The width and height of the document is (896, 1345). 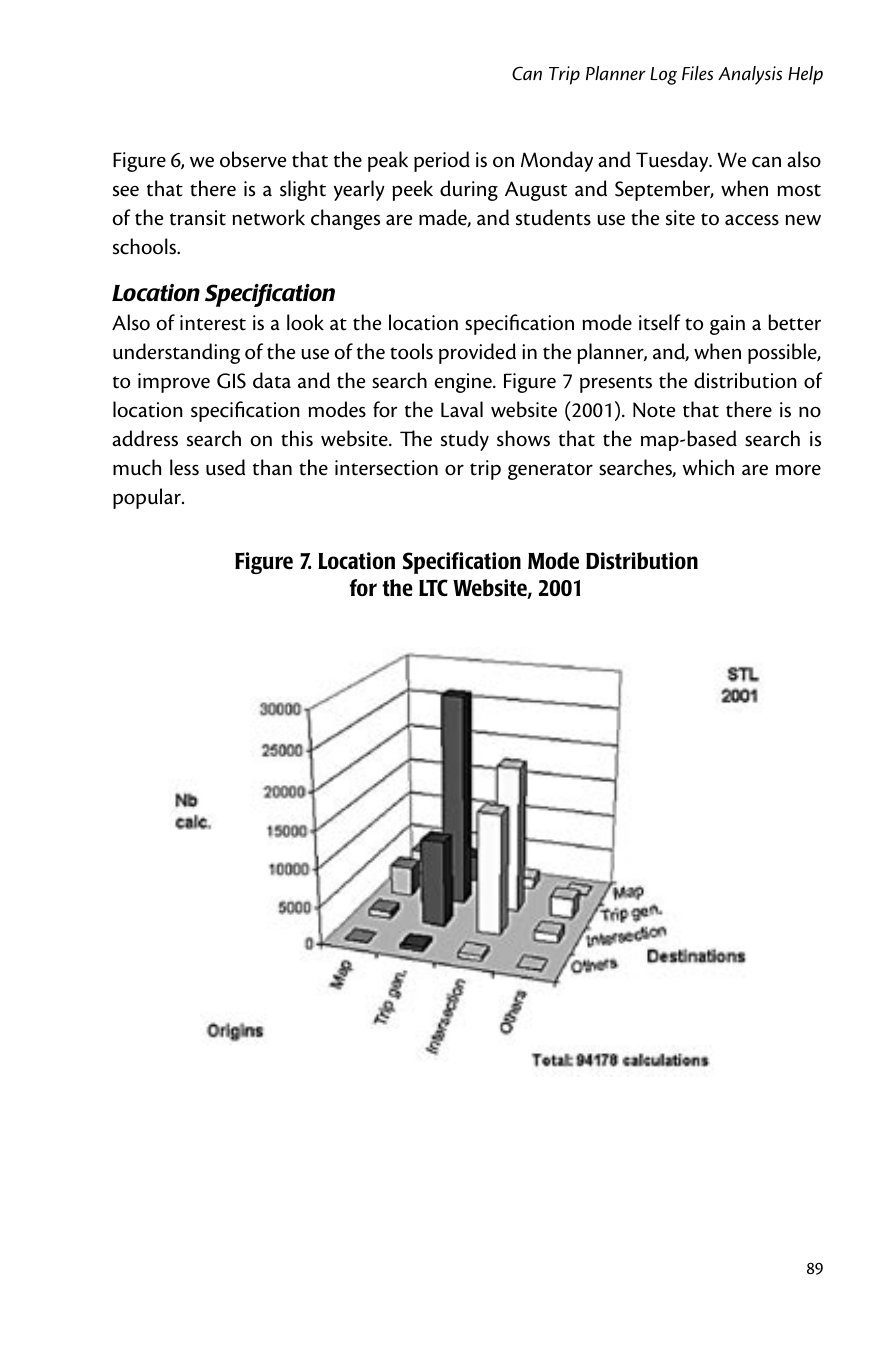 I want to click on Analysis, so click(x=750, y=75).
